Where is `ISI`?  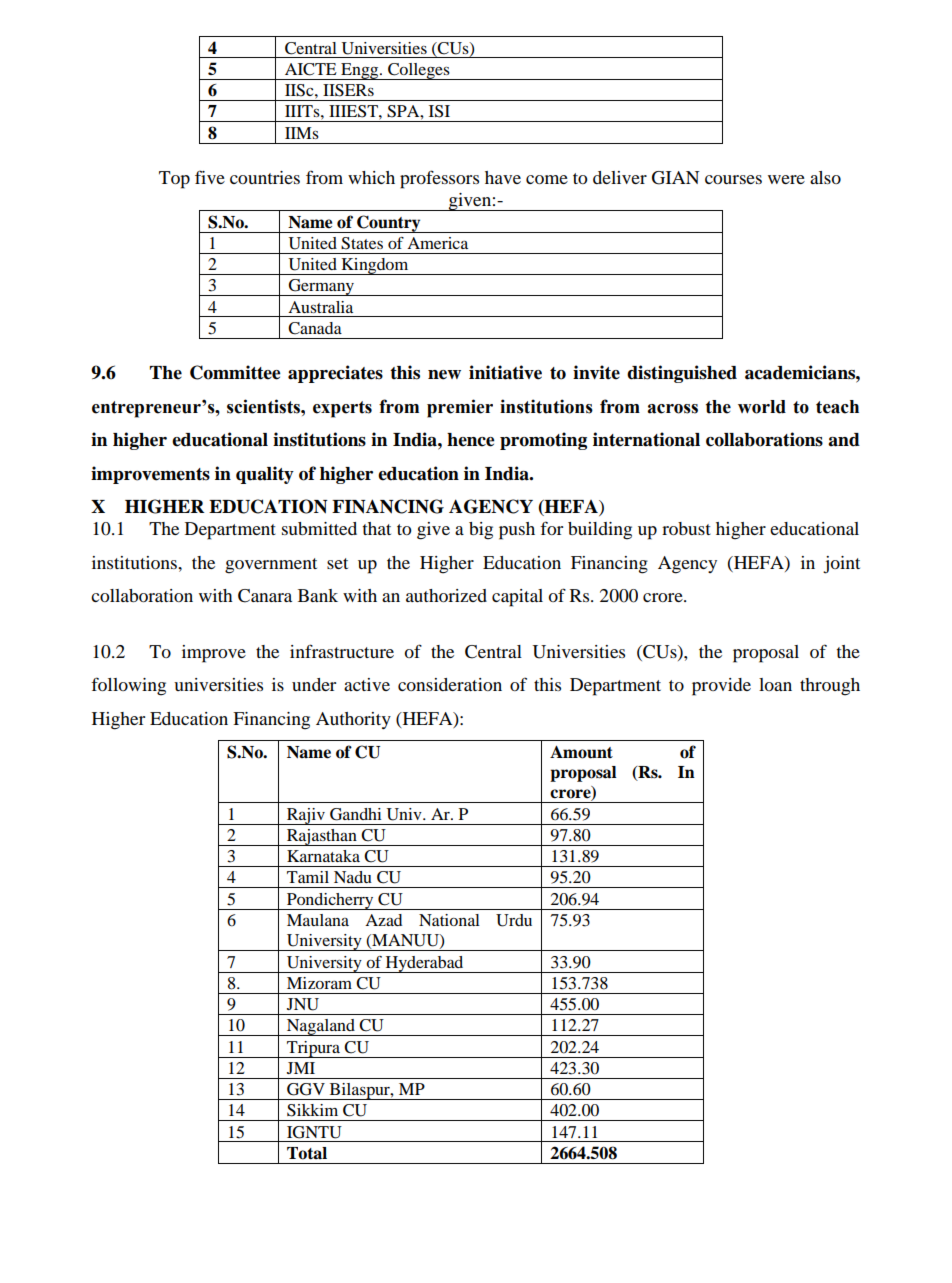
ISI is located at coordinates (439, 111).
